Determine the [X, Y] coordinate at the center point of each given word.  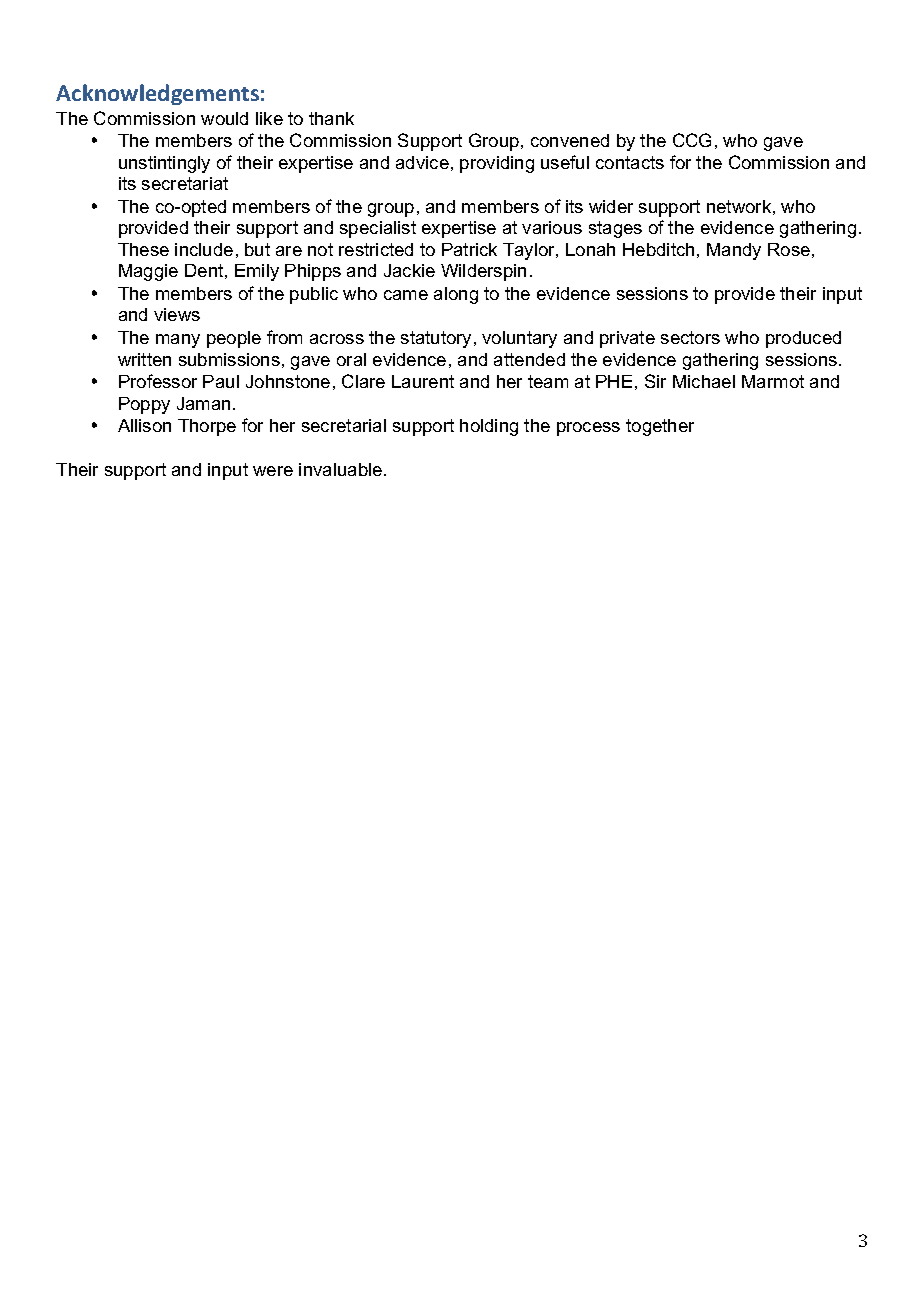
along [456, 295]
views [177, 314]
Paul [221, 381]
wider [611, 206]
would [224, 118]
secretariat [185, 183]
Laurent [423, 381]
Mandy [734, 251]
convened [570, 140]
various [552, 227]
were [273, 471]
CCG [692, 140]
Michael [704, 381]
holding [489, 427]
